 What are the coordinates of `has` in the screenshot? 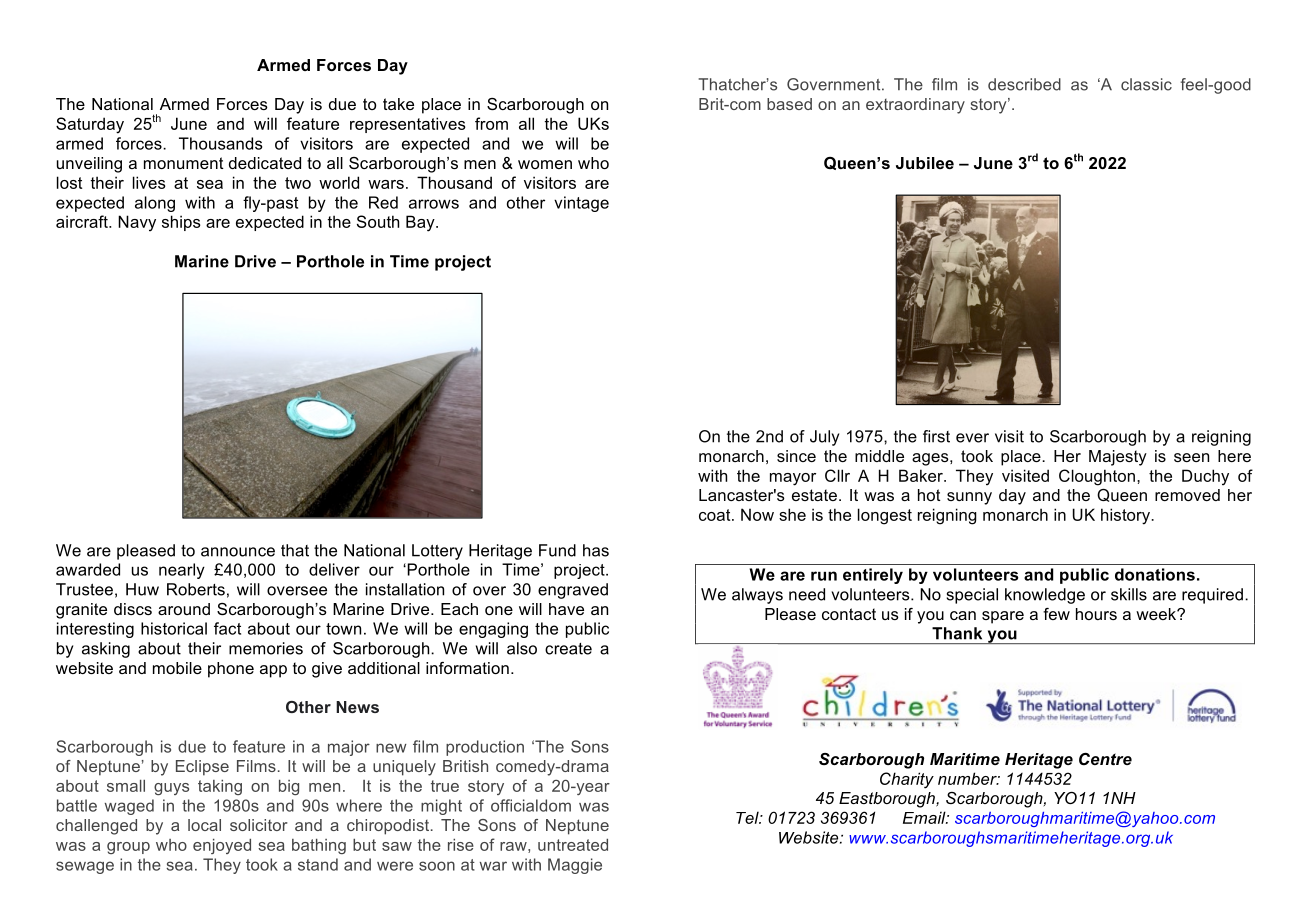 It's located at (596, 550).
